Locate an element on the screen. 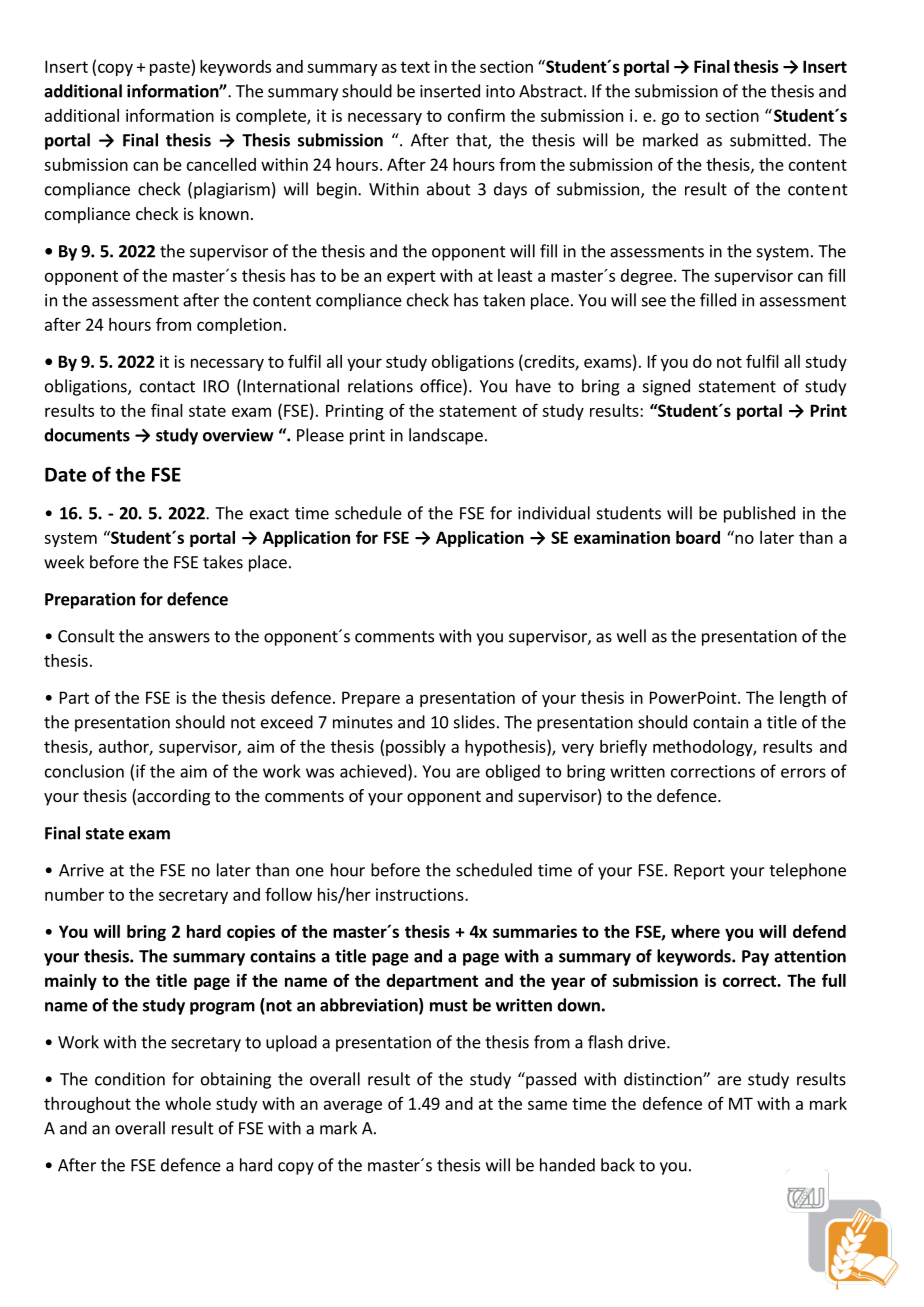 The height and width of the screenshot is (1307, 924). where is located at coordinates (695, 931).
